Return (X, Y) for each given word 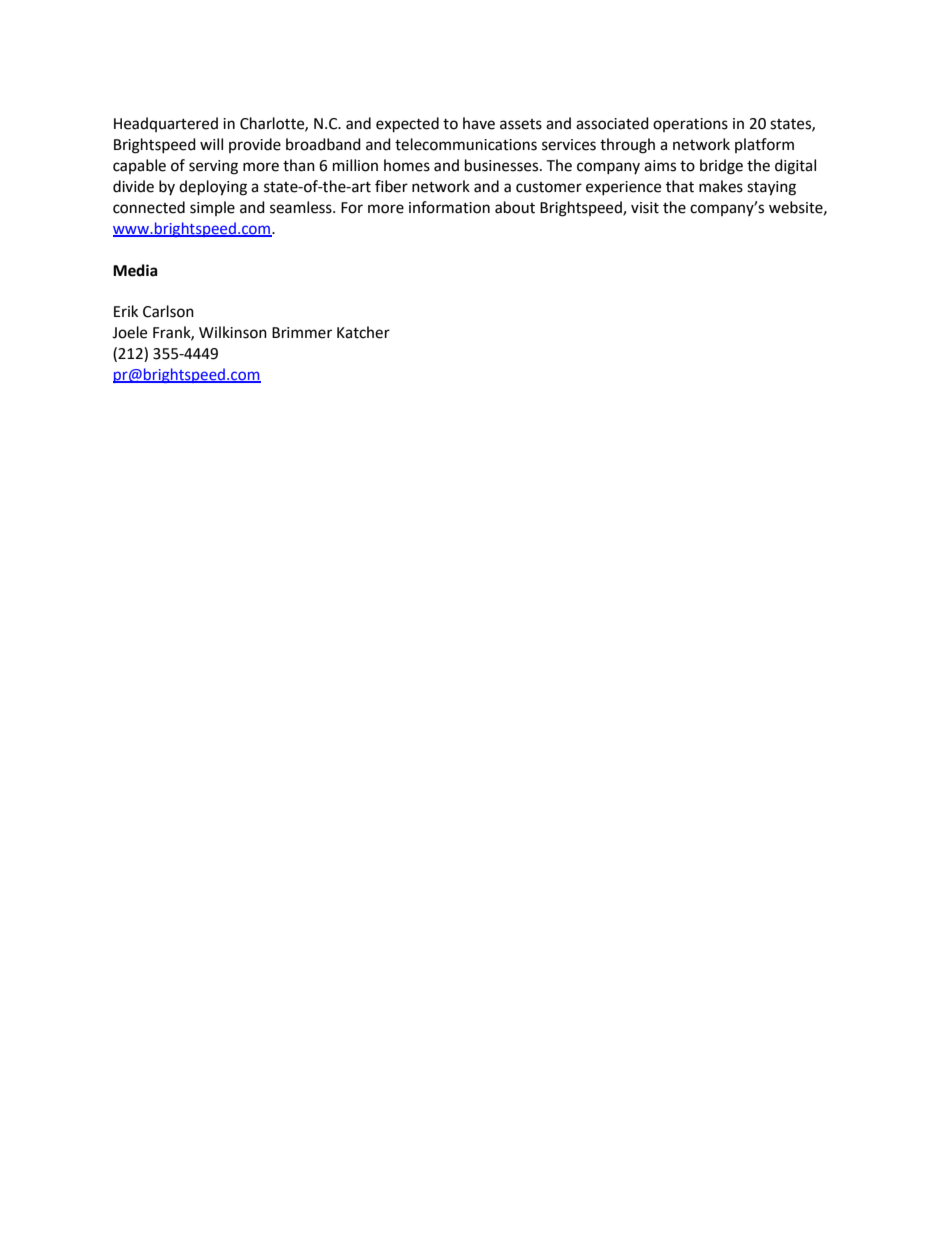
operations (690, 125)
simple (212, 208)
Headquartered (166, 124)
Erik (126, 311)
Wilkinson (233, 332)
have (479, 123)
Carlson (168, 311)
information (449, 207)
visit (645, 208)
